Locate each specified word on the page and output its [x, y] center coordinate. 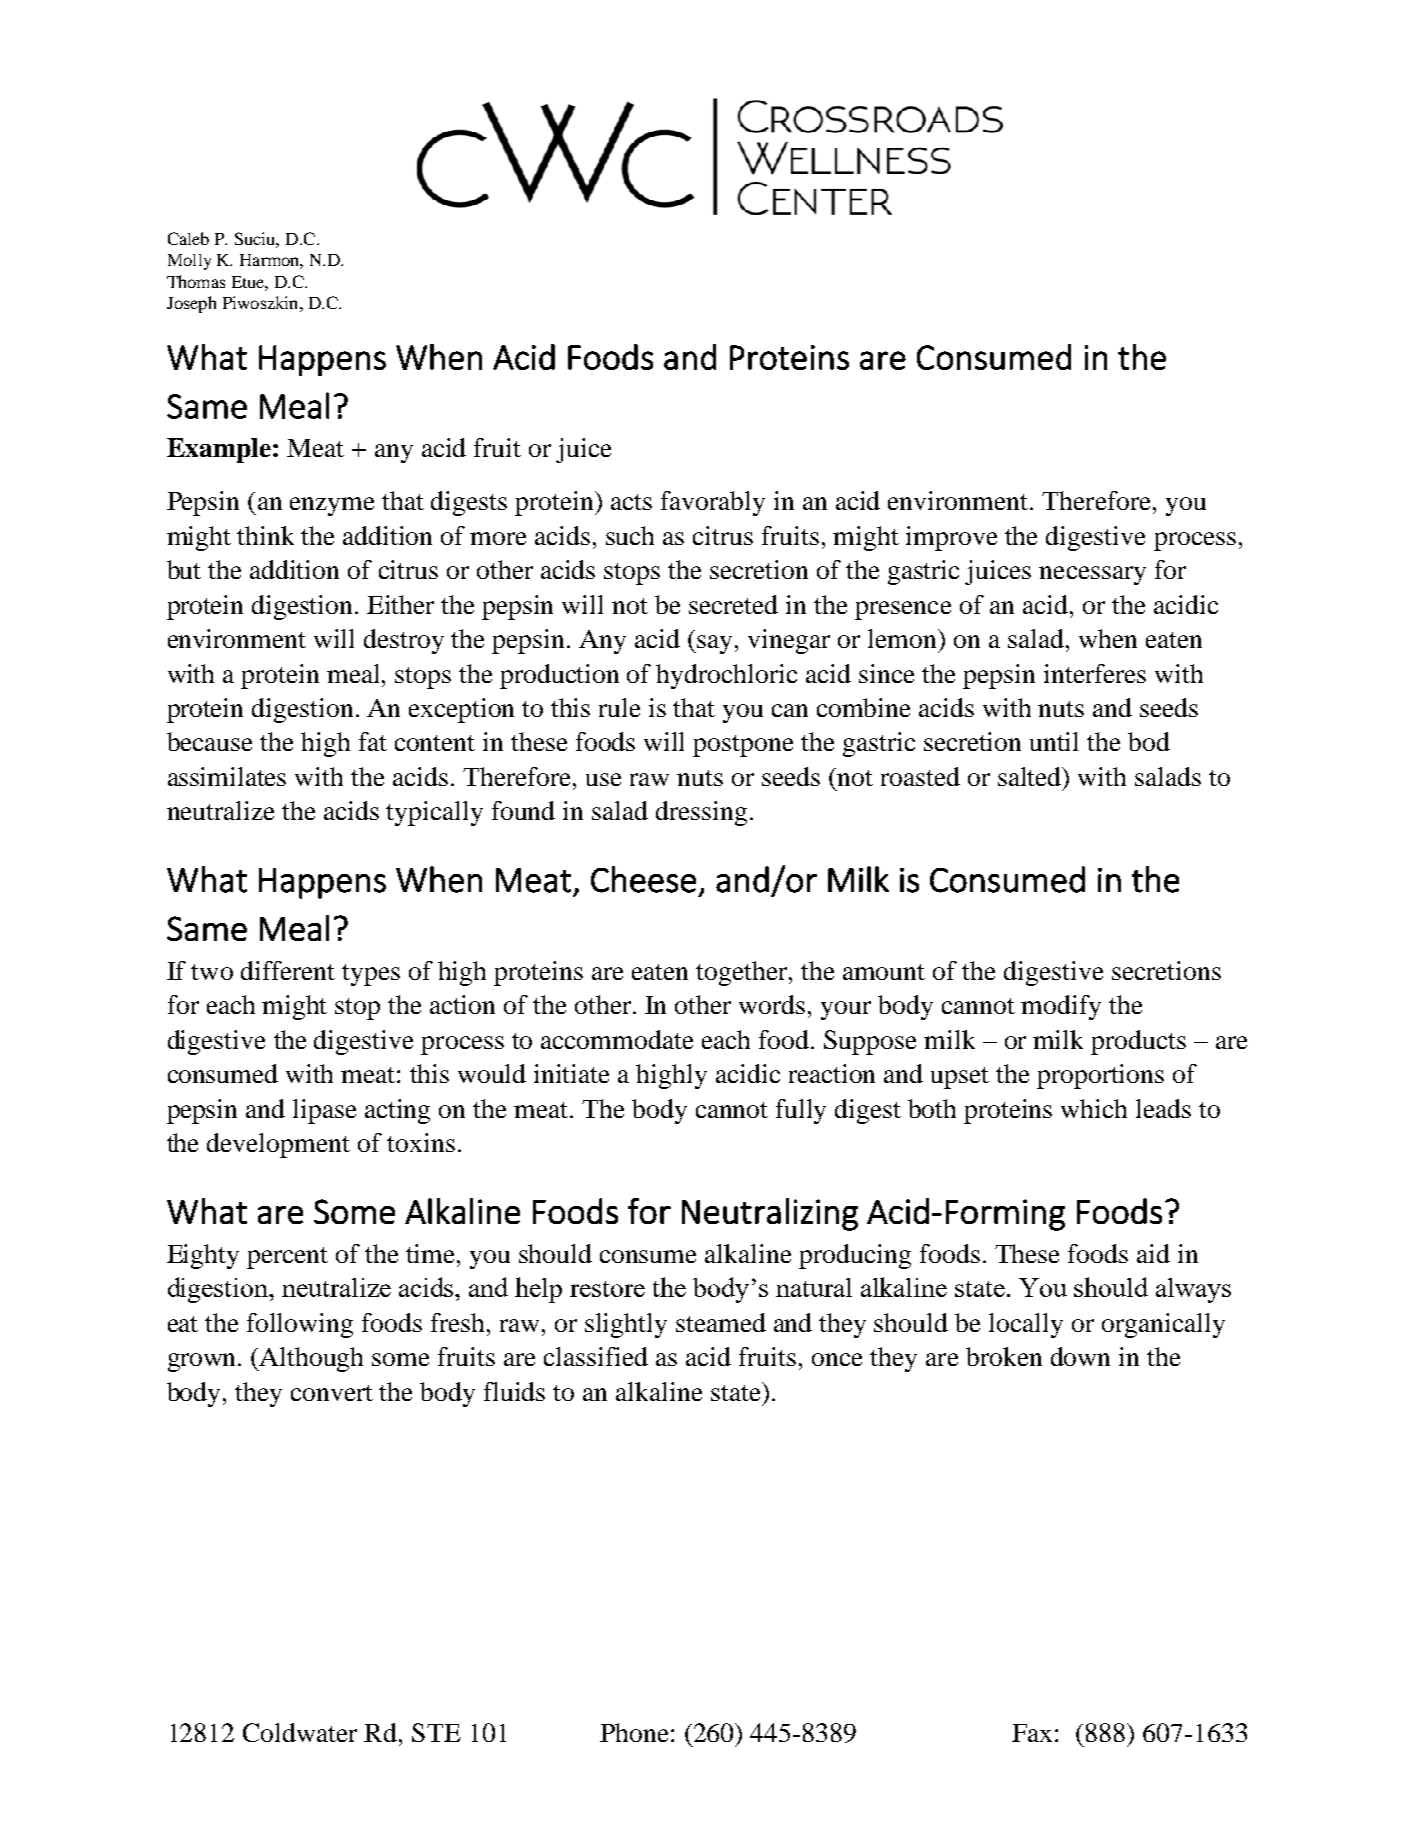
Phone [634, 1732]
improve [951, 538]
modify [1061, 1007]
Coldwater [300, 1732]
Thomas [196, 281]
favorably [713, 503]
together [743, 973]
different [288, 970]
